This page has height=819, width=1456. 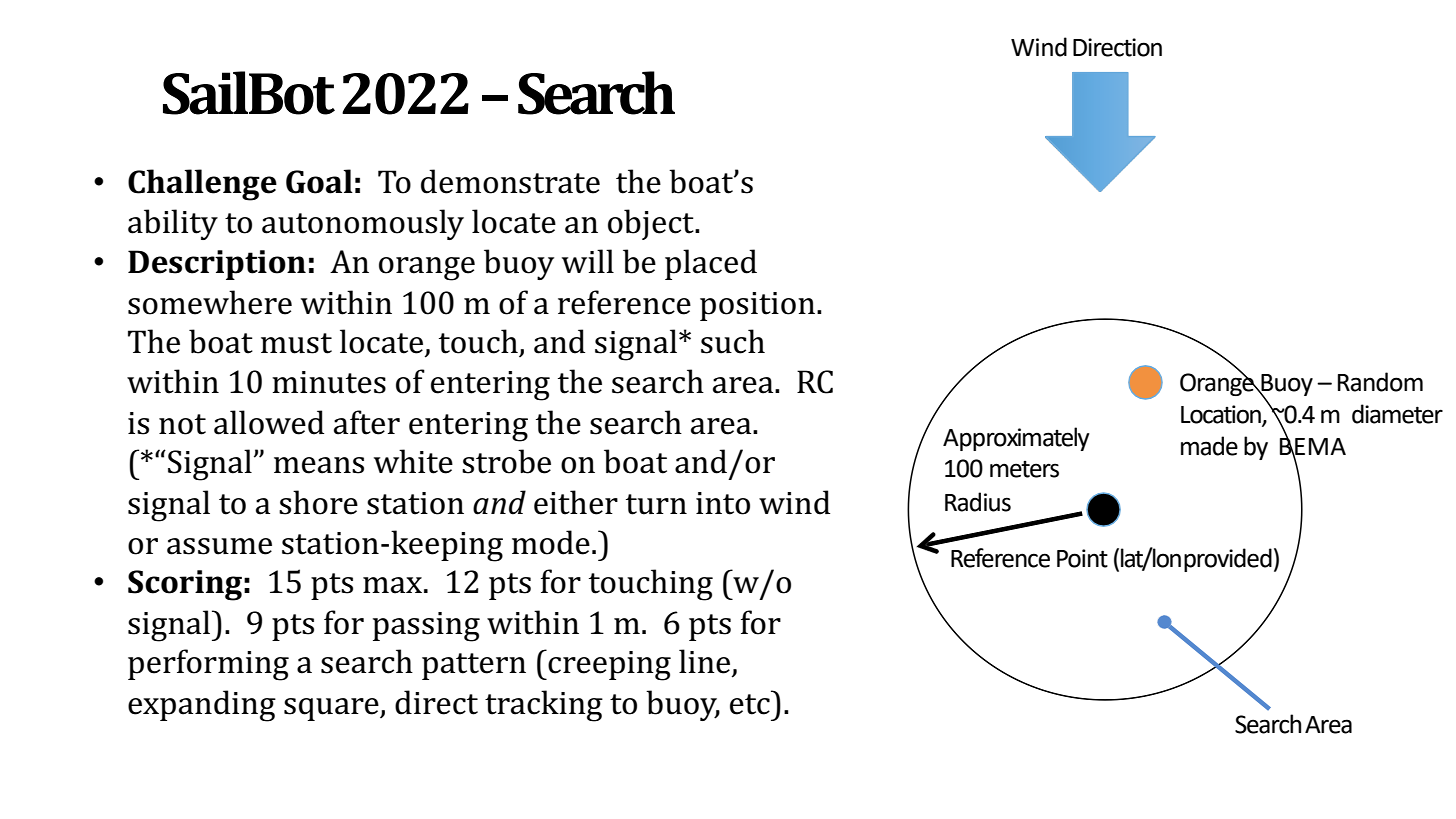 What do you see at coordinates (1209, 446) in the page?
I see `made` at bounding box center [1209, 446].
